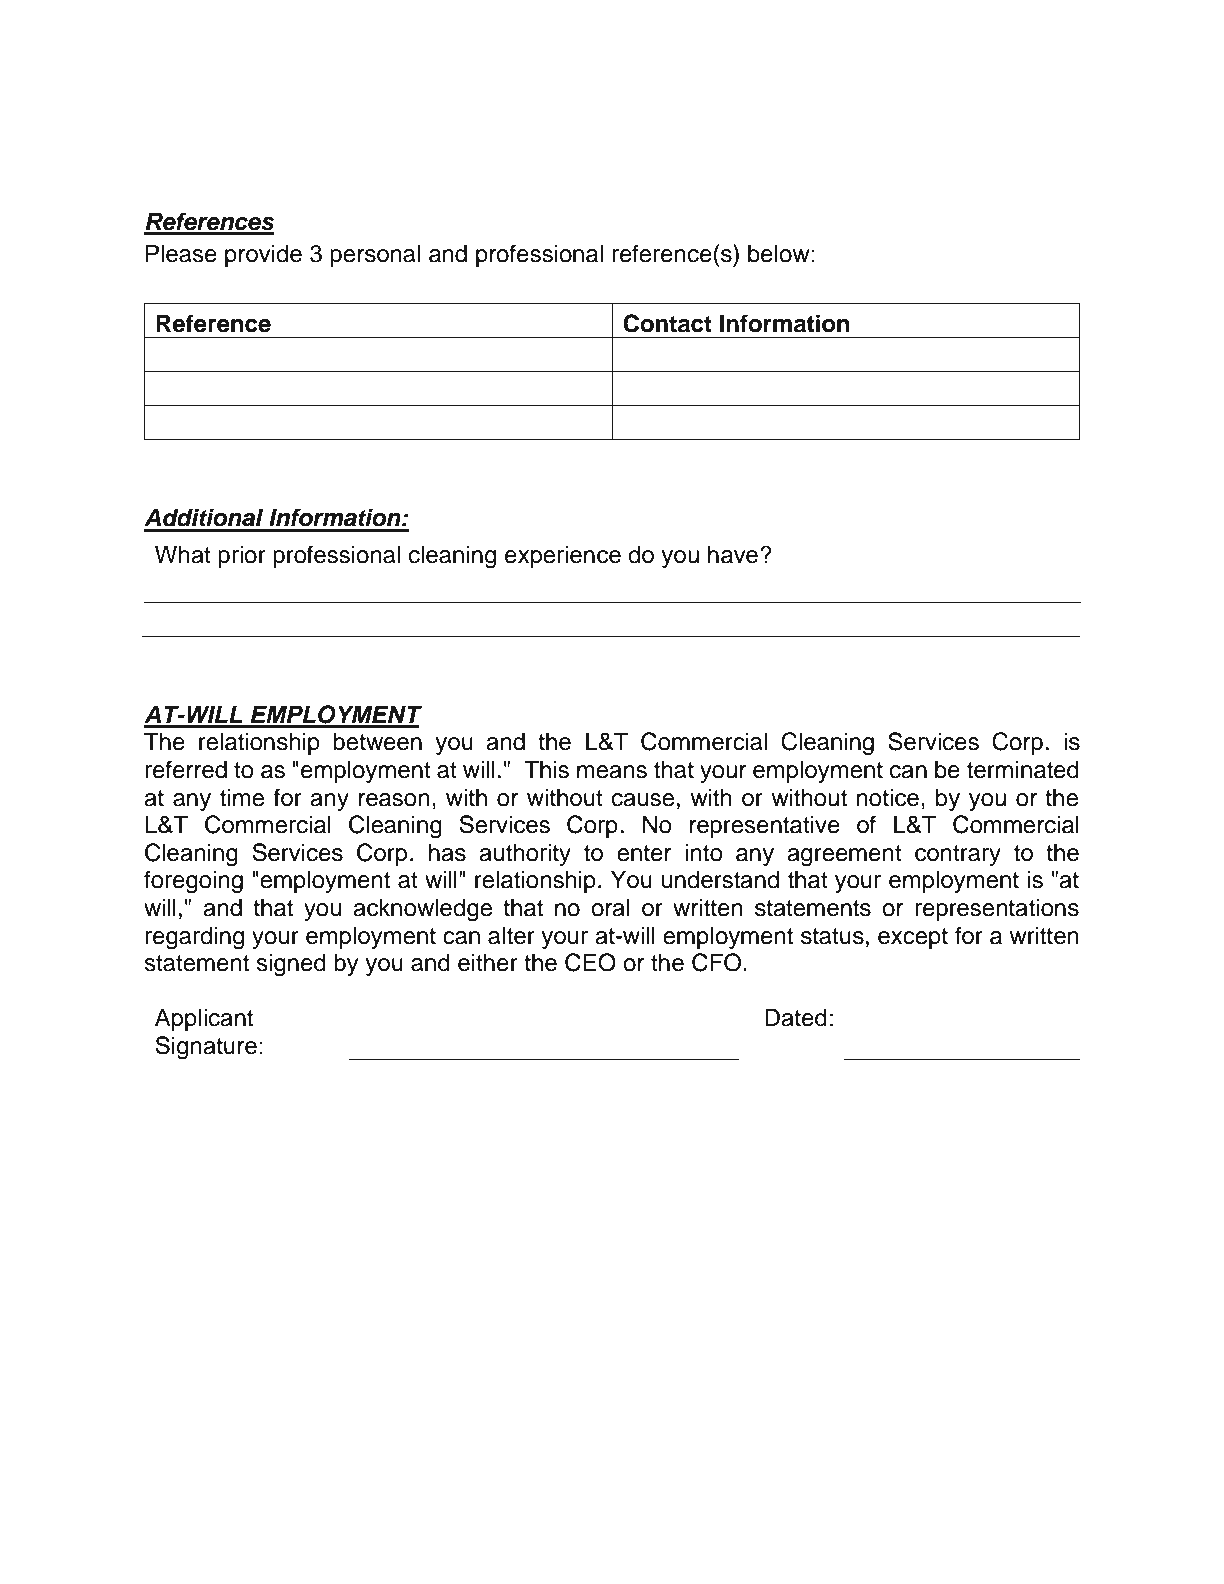 This screenshot has height=1584, width=1224. Describe the element at coordinates (1023, 769) in the screenshot. I see `terminated` at that location.
